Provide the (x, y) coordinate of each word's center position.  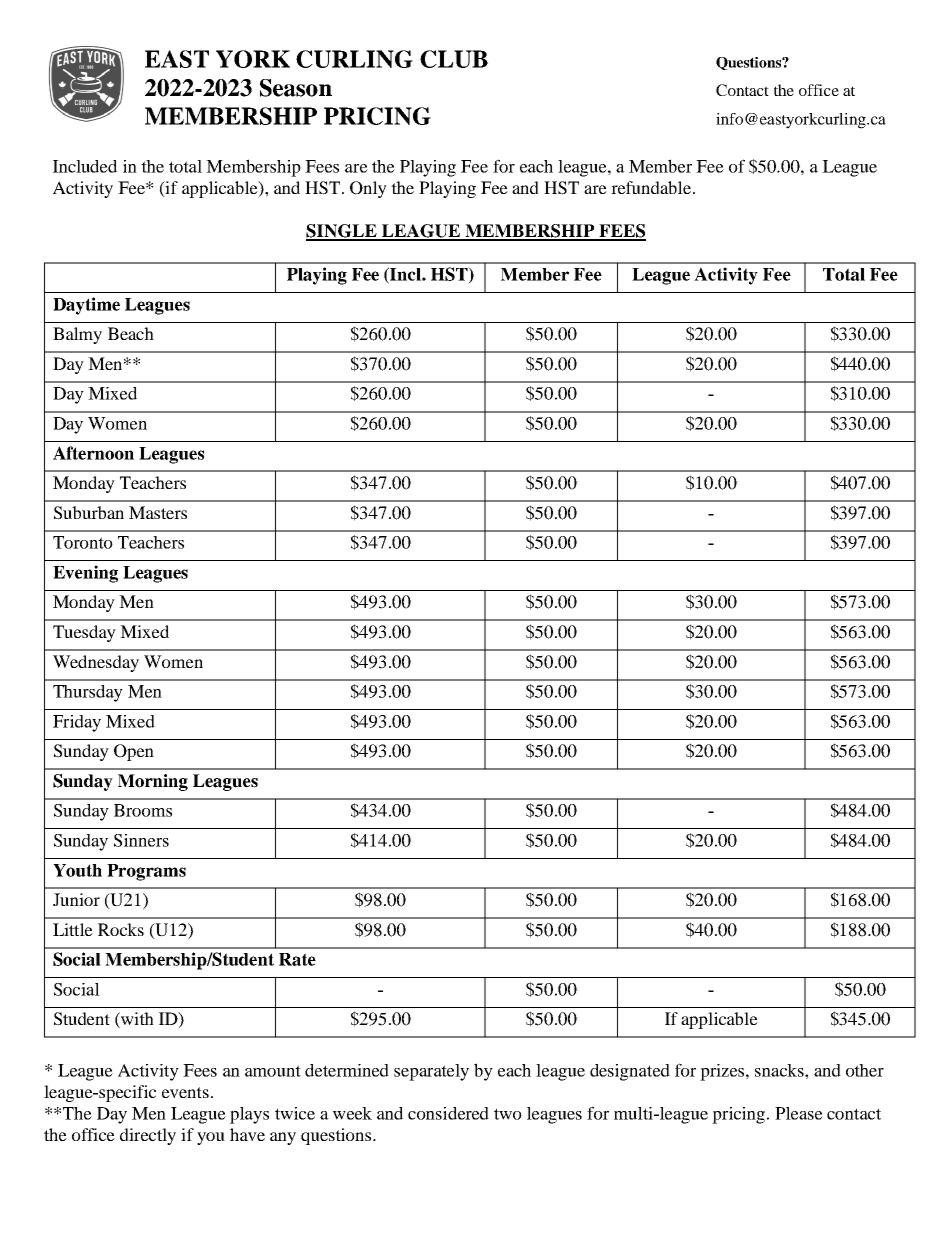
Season (296, 88)
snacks (780, 1070)
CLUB (454, 59)
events (185, 1092)
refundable (651, 187)
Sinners (141, 840)
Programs (146, 872)
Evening (85, 574)
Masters (158, 512)
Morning (153, 782)
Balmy (77, 335)
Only (368, 189)
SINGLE (342, 232)
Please (799, 1113)
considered (448, 1113)
